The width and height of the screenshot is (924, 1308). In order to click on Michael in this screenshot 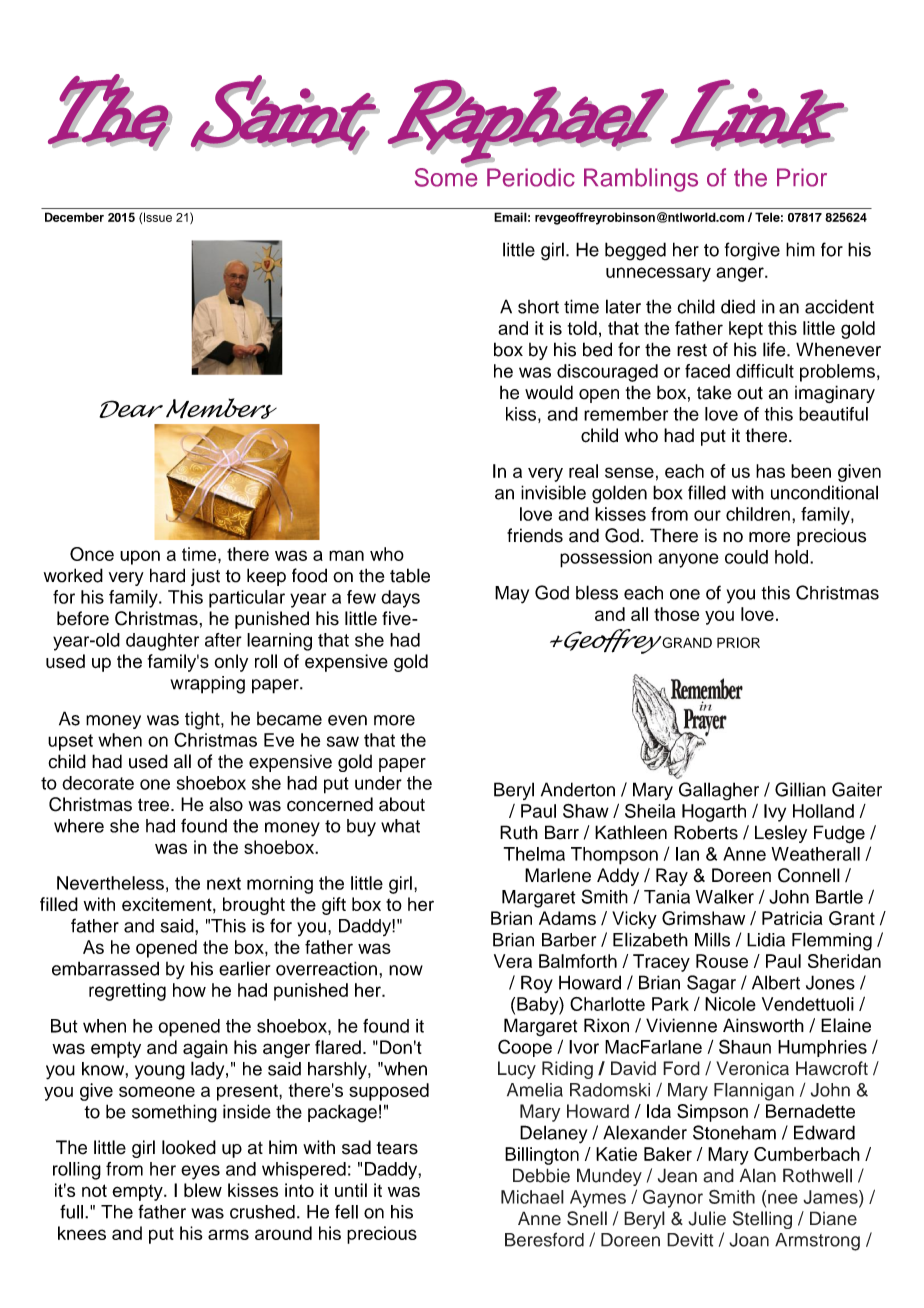, I will do `click(532, 1197)`.
